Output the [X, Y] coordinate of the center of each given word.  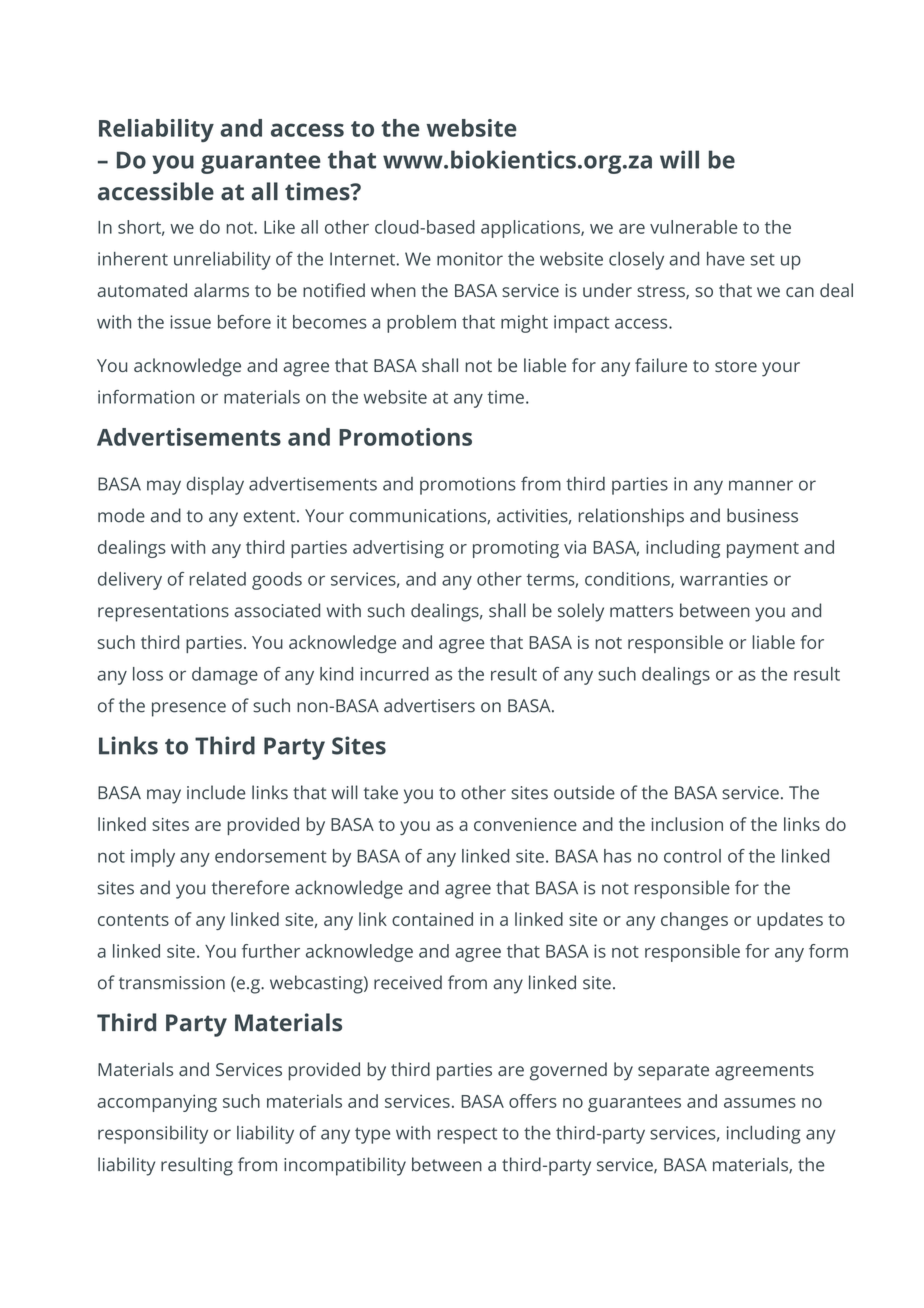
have [726, 259]
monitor [470, 259]
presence [189, 709]
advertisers [429, 705]
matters [641, 611]
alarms [221, 290]
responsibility [153, 1135]
